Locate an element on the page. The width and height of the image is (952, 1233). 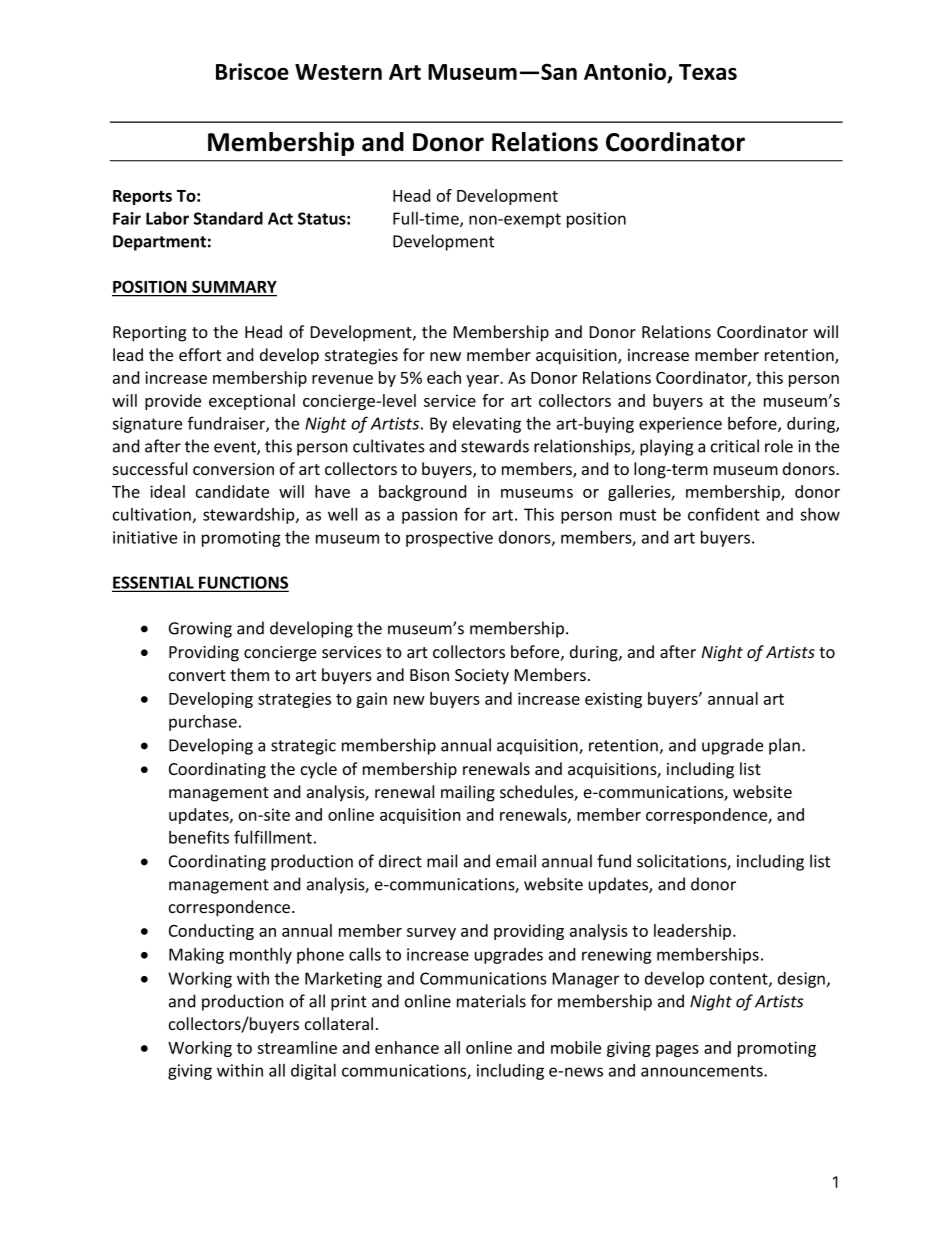
Antonio is located at coordinates (626, 72).
